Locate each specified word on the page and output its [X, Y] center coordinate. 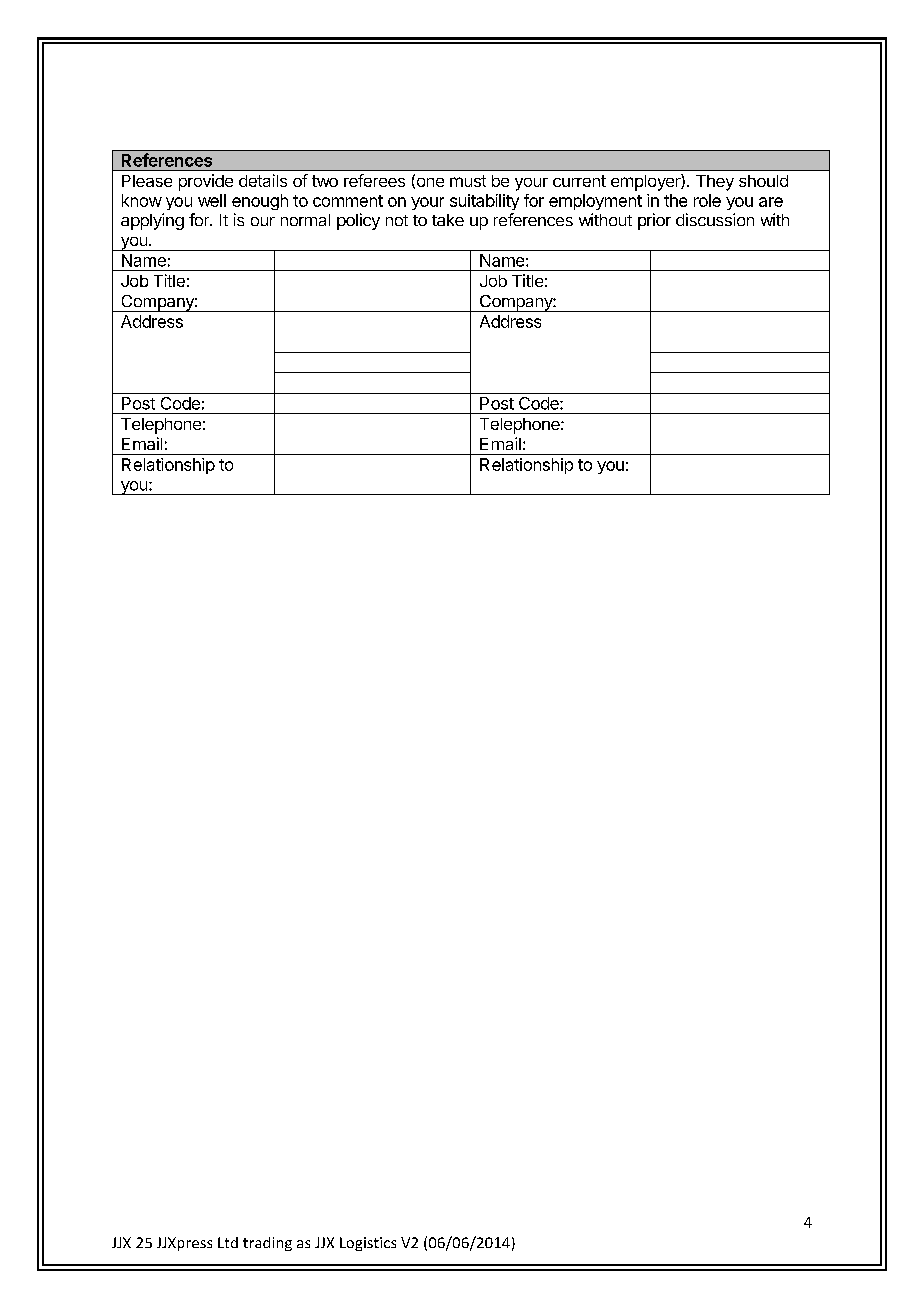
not [397, 220]
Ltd [228, 1242]
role [707, 200]
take [448, 220]
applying [152, 221]
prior [654, 221]
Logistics [368, 1244]
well [212, 200]
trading [267, 1244]
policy [358, 221]
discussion [715, 219]
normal [305, 220]
